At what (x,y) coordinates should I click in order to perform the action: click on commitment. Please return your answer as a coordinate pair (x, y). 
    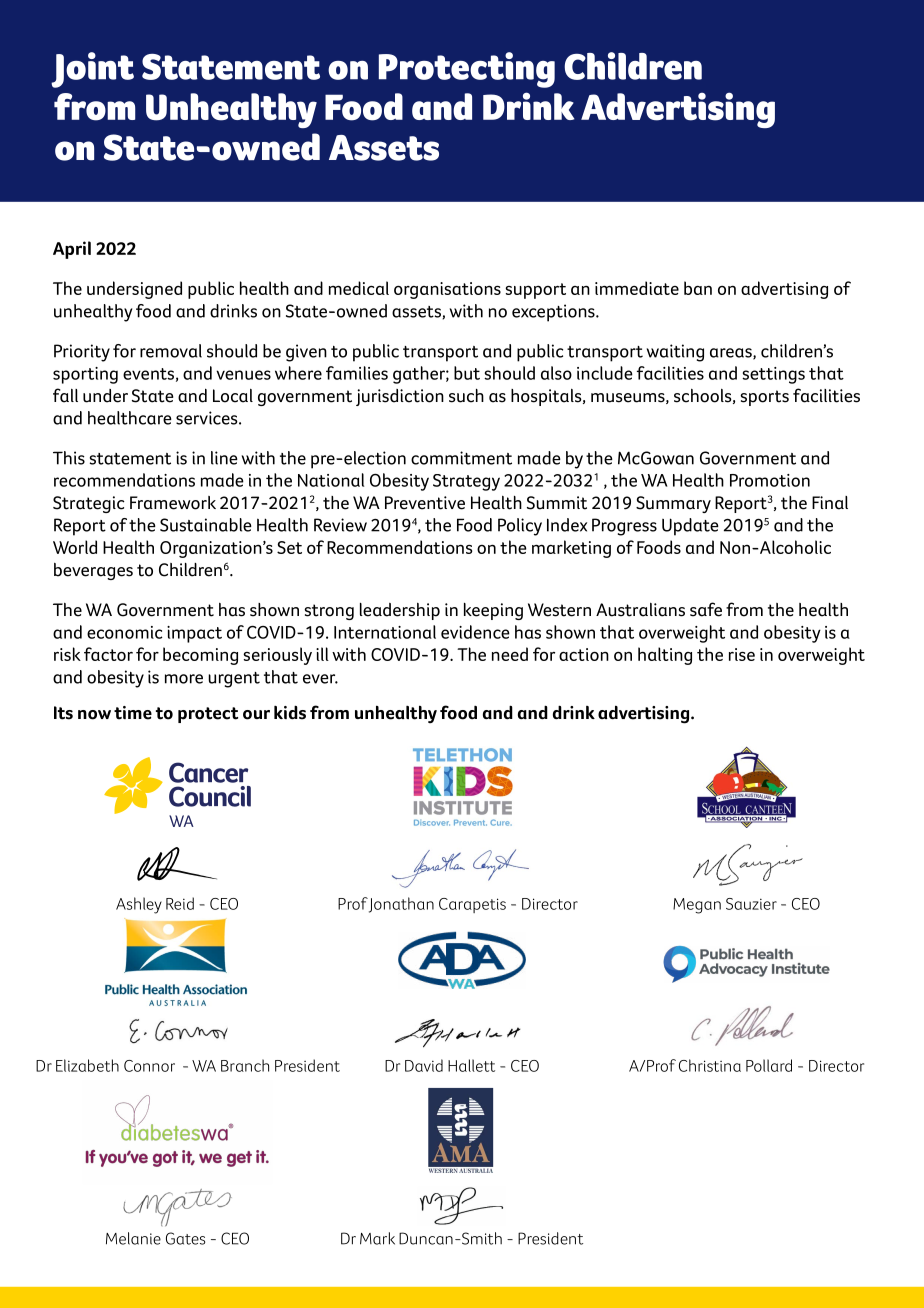
    Looking at the image, I should click on (461, 458).
